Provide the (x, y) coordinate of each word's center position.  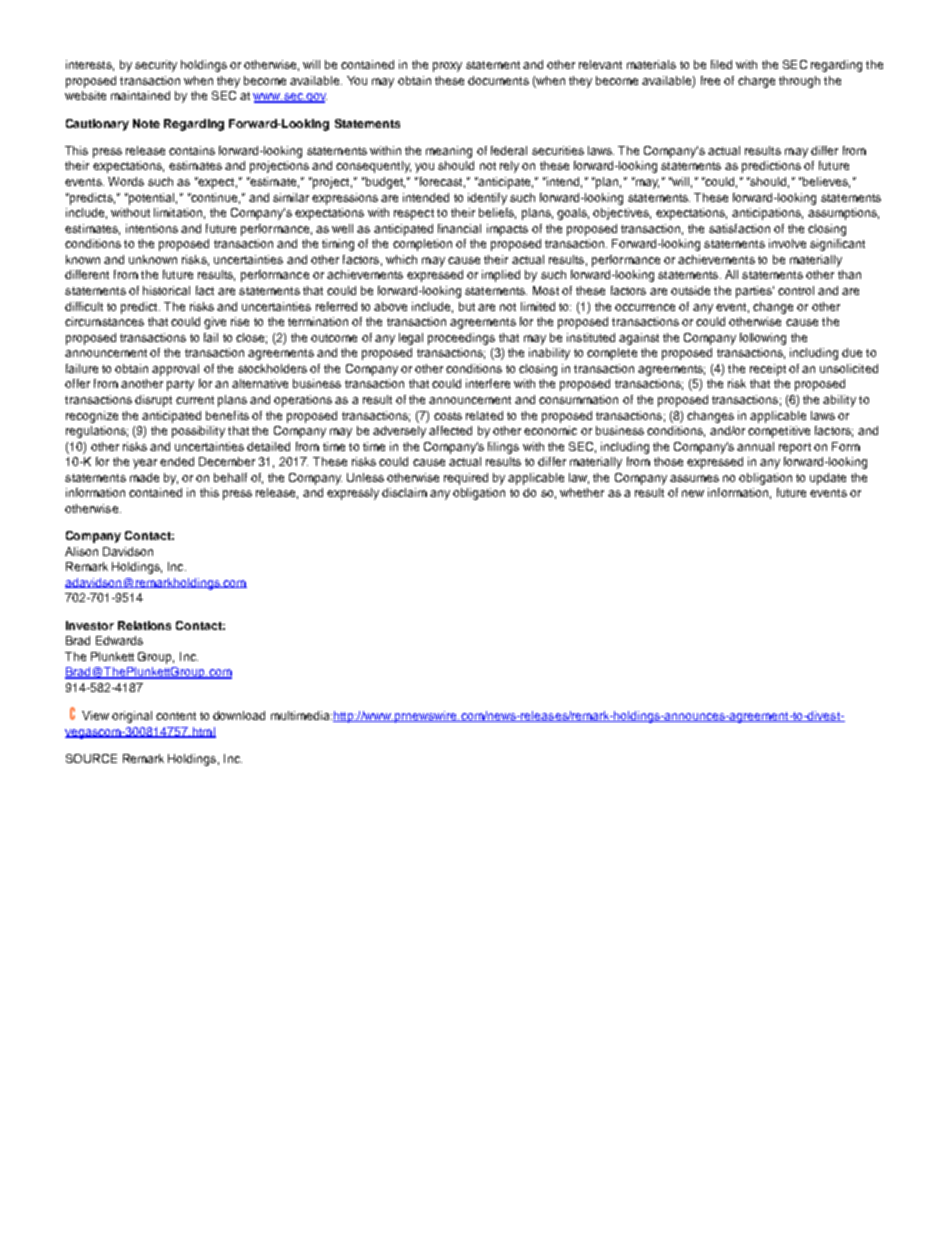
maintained (140, 95)
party (180, 385)
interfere (488, 383)
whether (582, 492)
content (176, 716)
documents (498, 80)
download (239, 715)
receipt (768, 370)
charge (756, 82)
